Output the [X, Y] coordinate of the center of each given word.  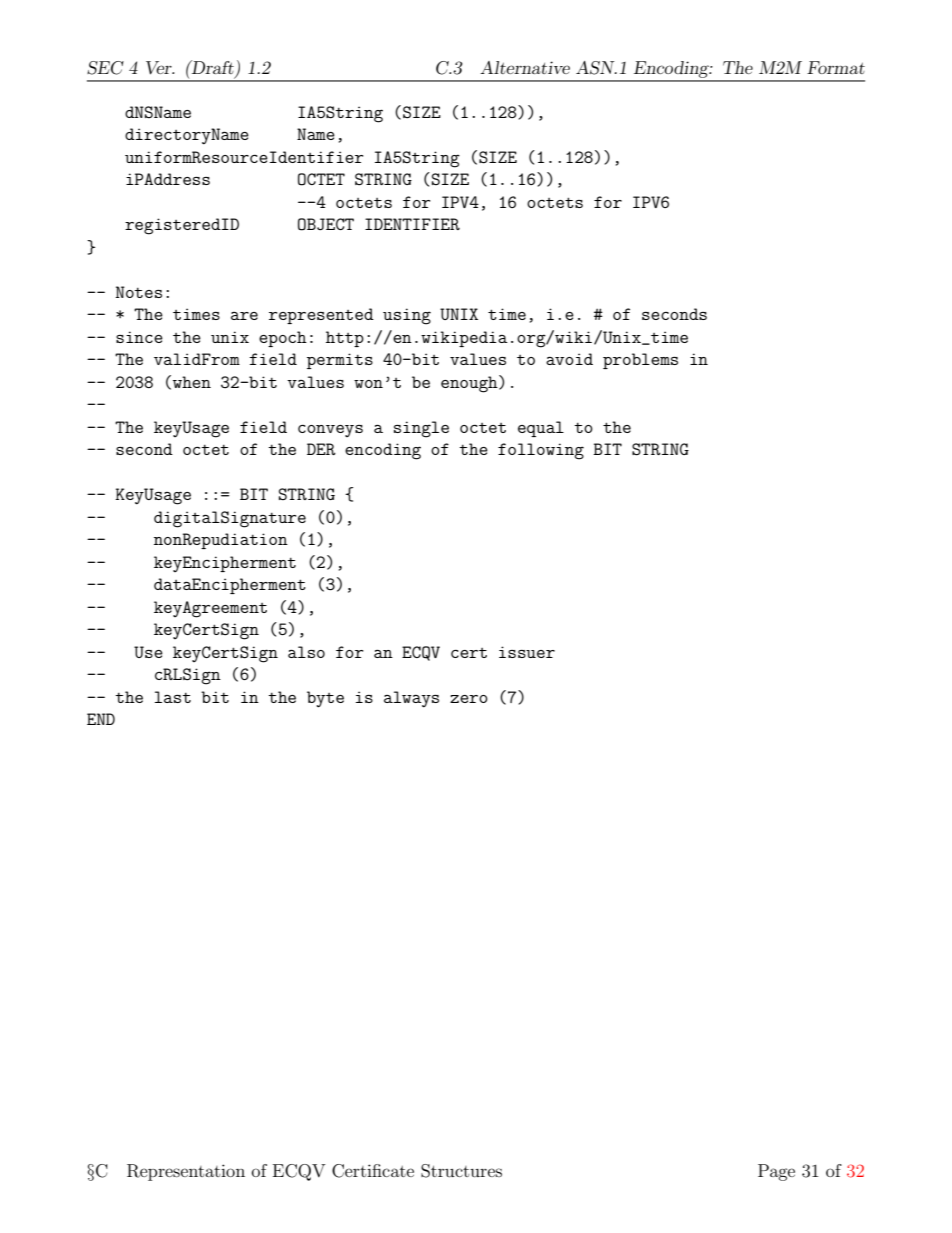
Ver [160, 68]
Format [836, 67]
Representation [186, 1172]
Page [776, 1172]
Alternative [525, 67]
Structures [461, 1171]
